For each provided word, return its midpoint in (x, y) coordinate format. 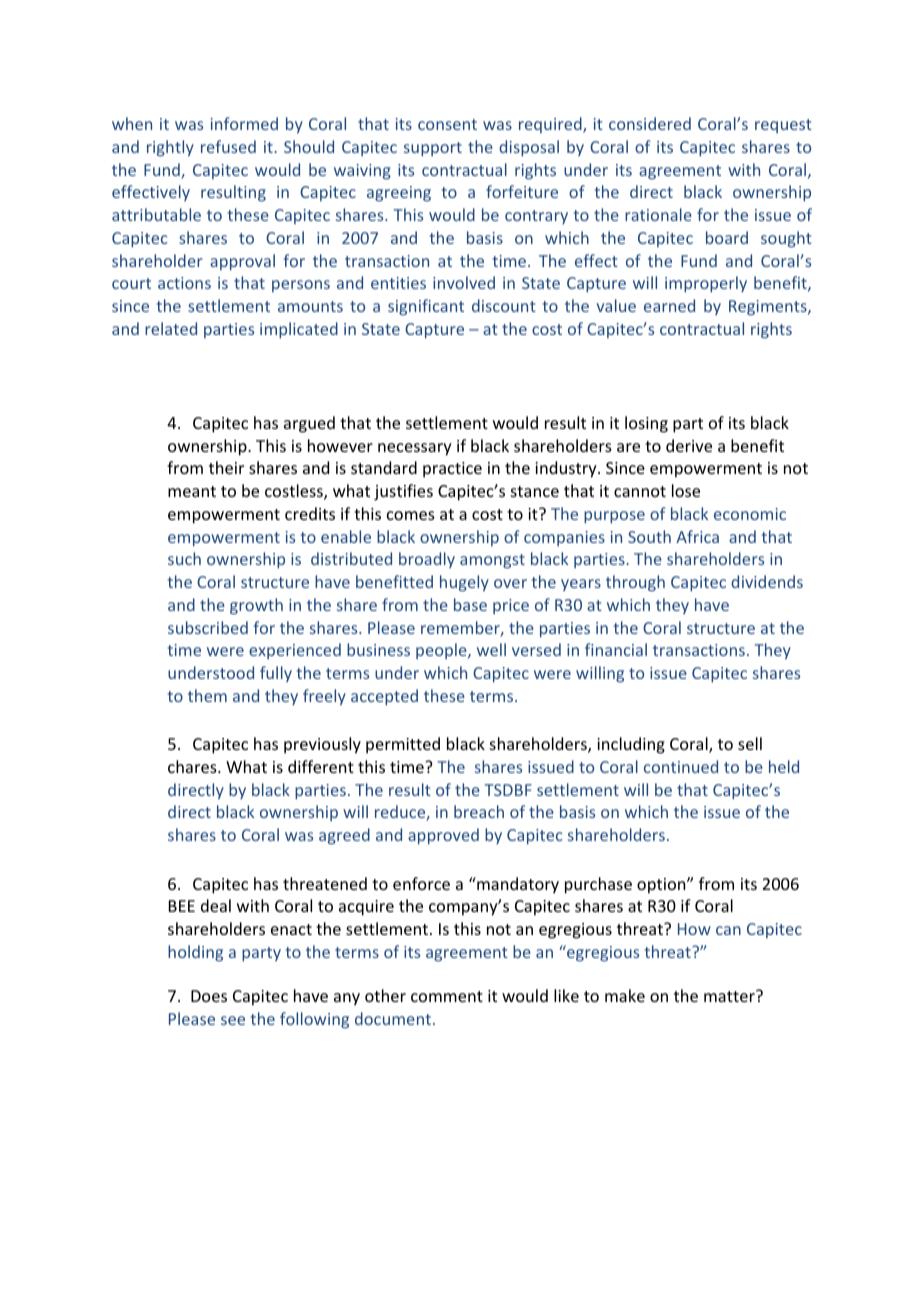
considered (650, 123)
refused (228, 146)
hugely (464, 583)
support (433, 149)
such (184, 558)
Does (209, 996)
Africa (697, 536)
